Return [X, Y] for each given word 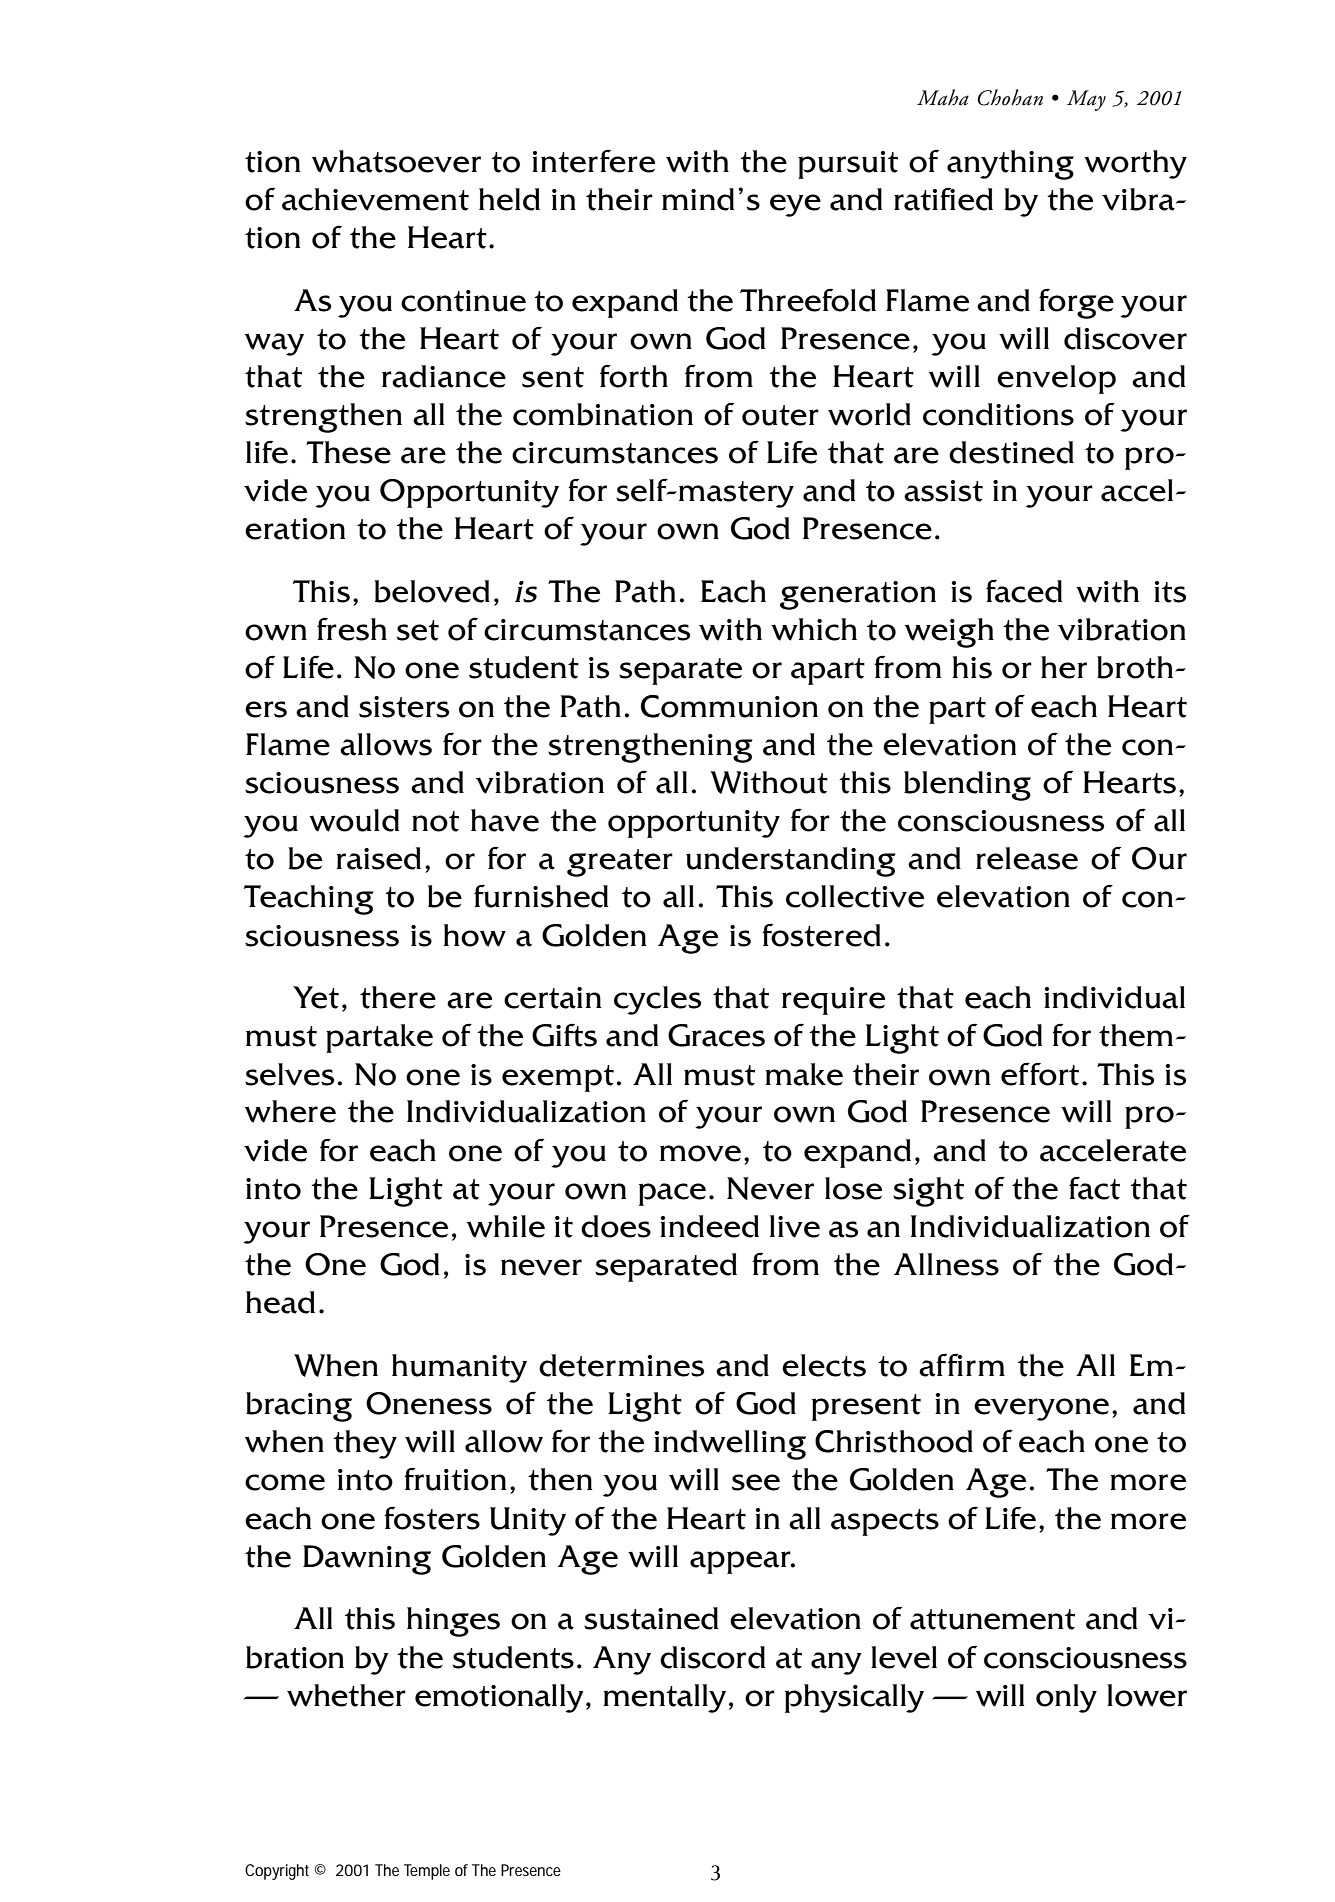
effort [1040, 1074]
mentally [664, 1698]
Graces [716, 1035]
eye [795, 205]
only [1066, 1698]
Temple [427, 1872]
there [398, 997]
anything [1010, 165]
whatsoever [396, 161]
